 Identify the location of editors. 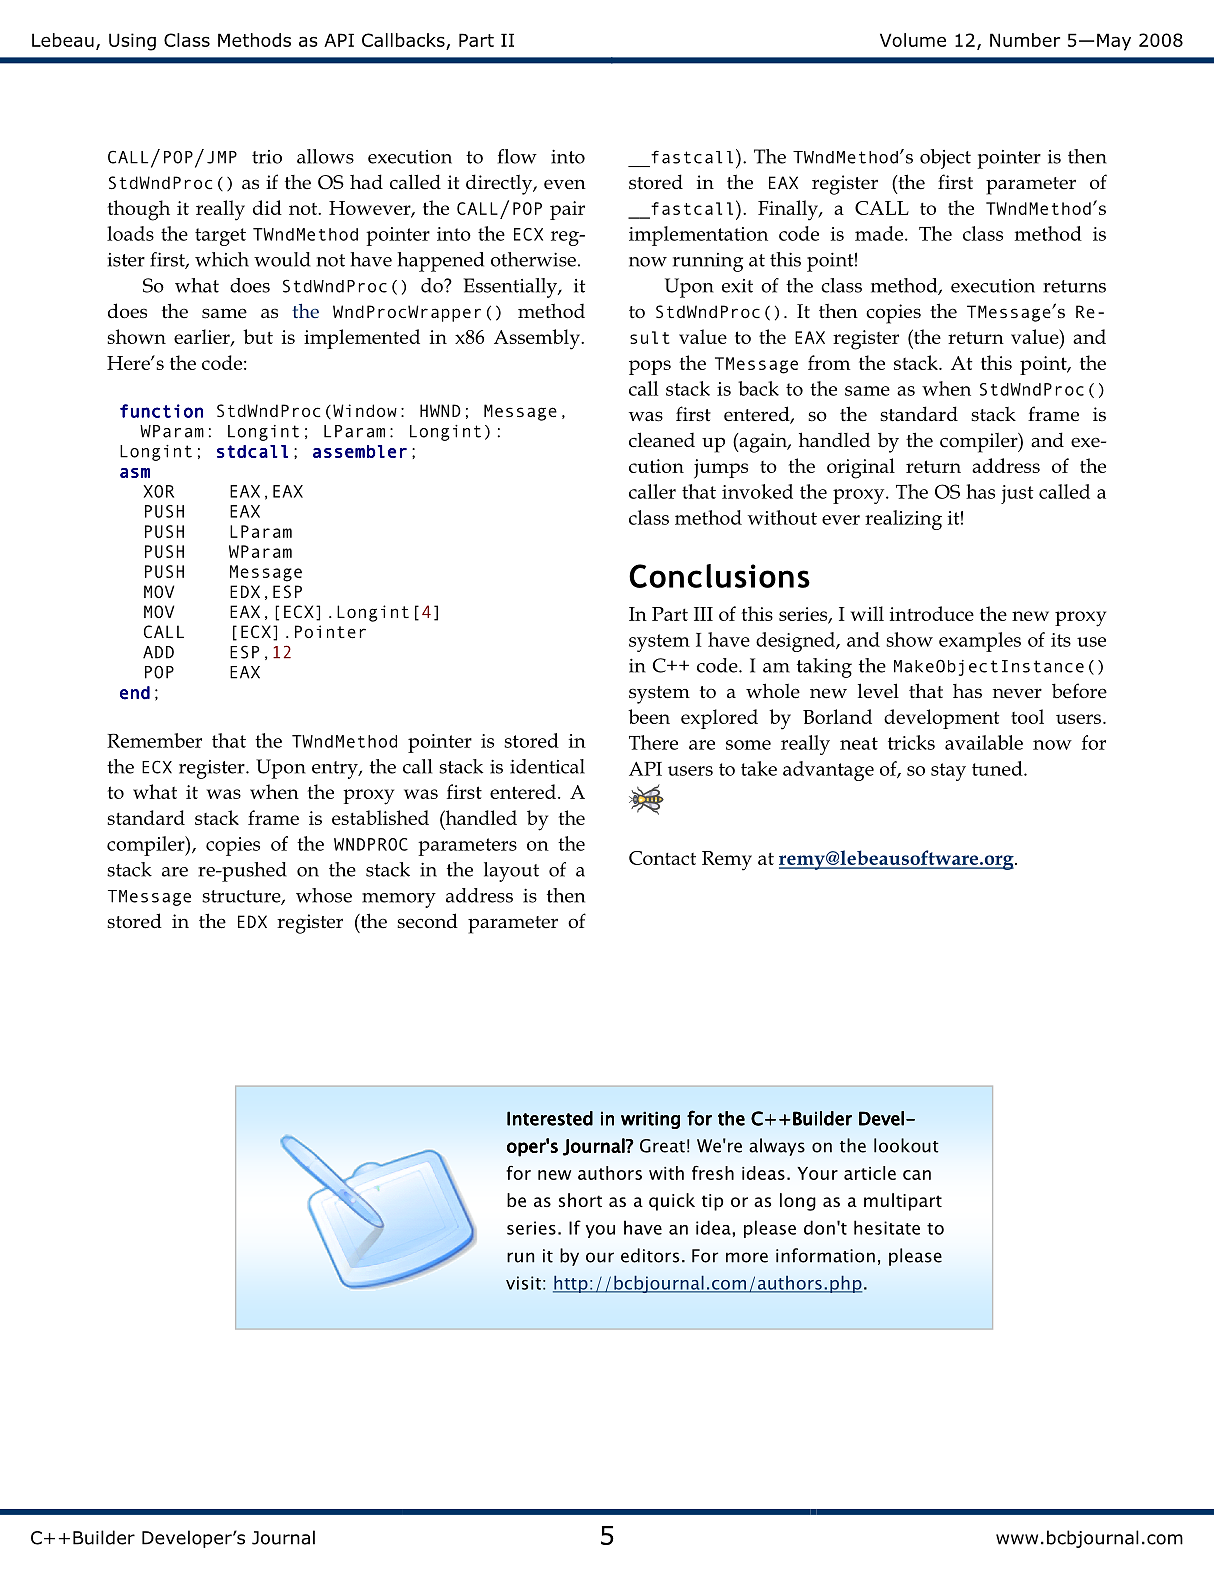
(650, 1255).
